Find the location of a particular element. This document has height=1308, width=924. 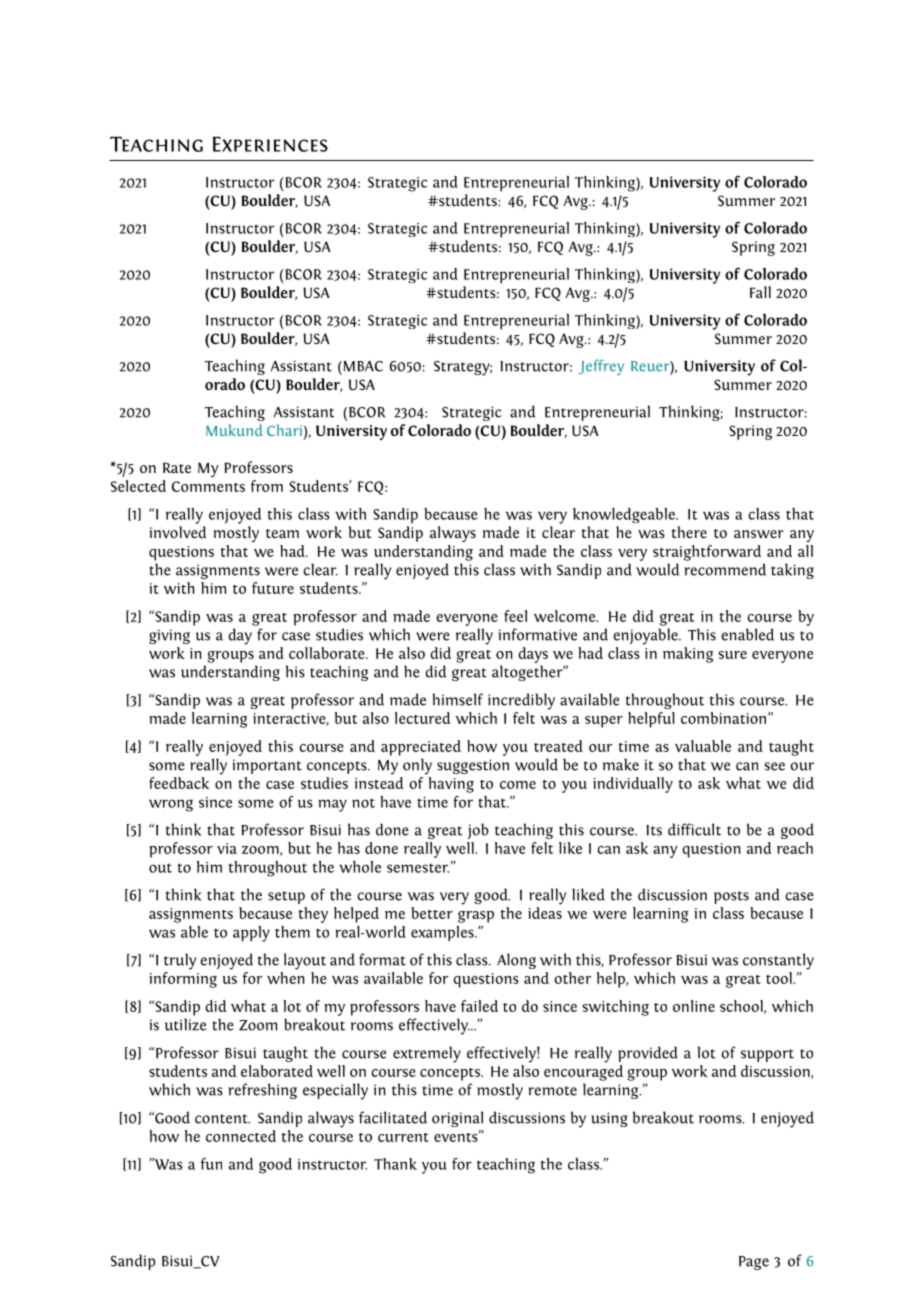

recommend is located at coordinates (725, 569).
